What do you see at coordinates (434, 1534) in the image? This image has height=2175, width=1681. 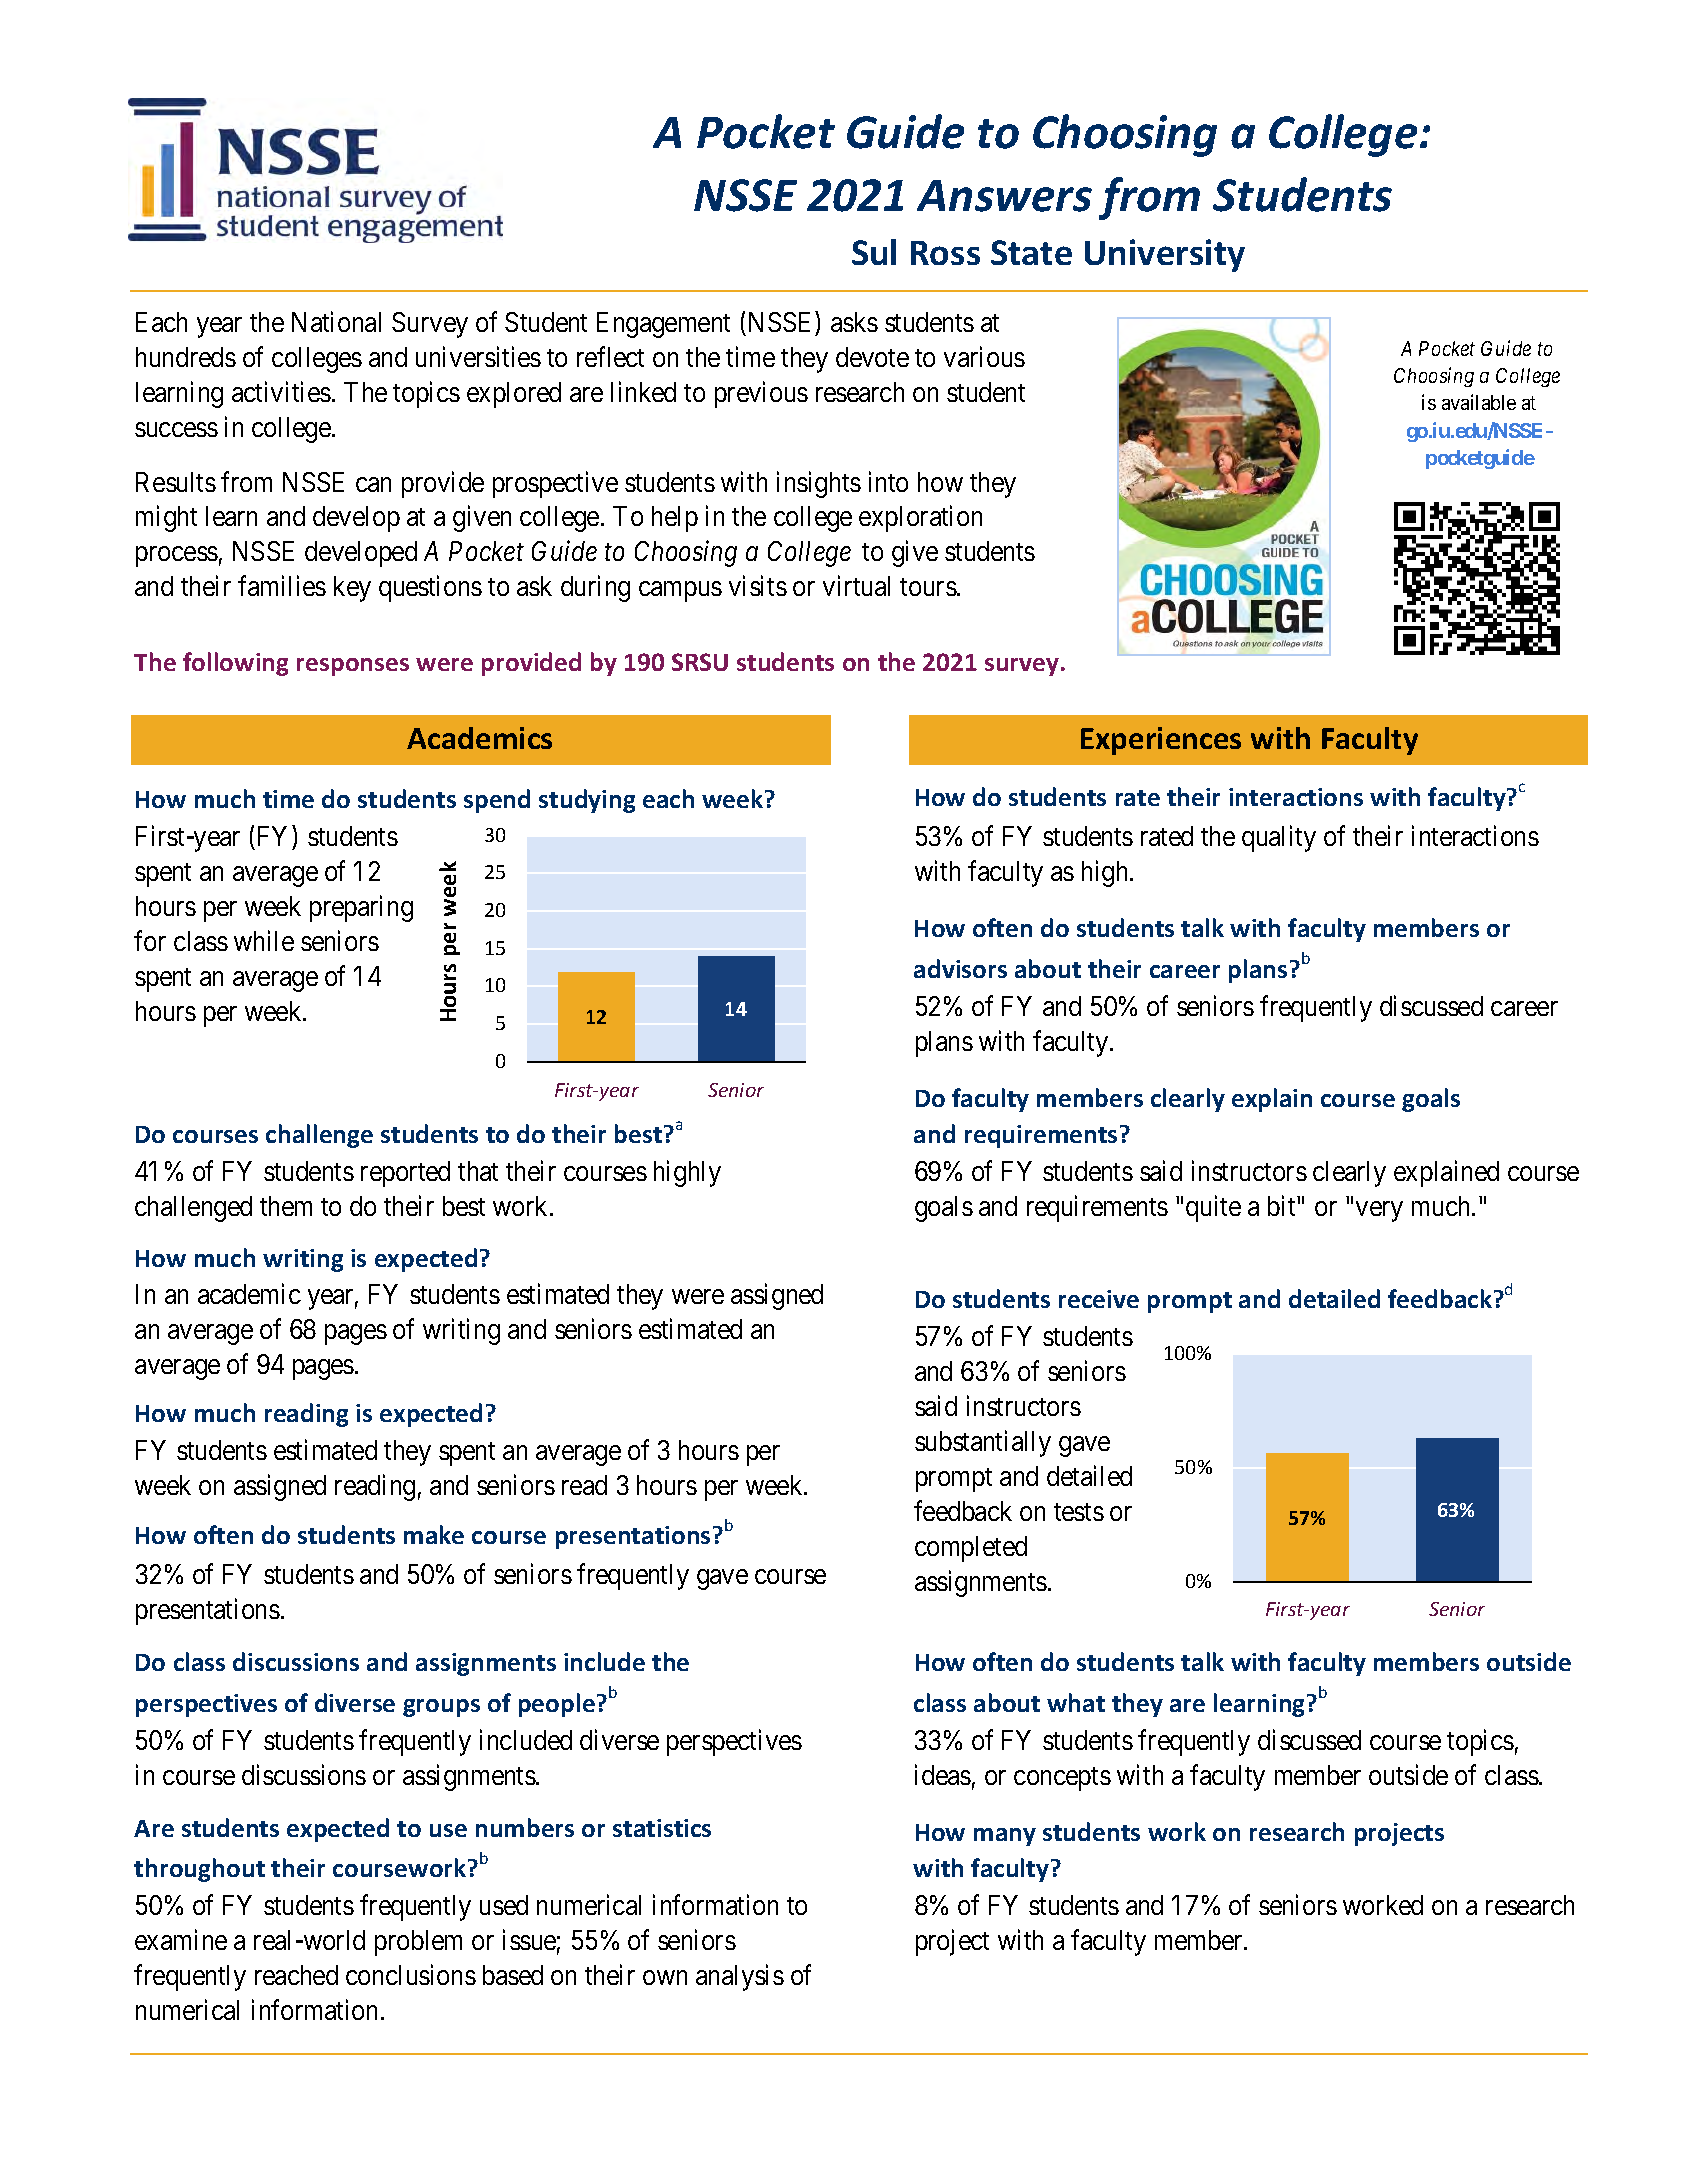 I see `make` at bounding box center [434, 1534].
